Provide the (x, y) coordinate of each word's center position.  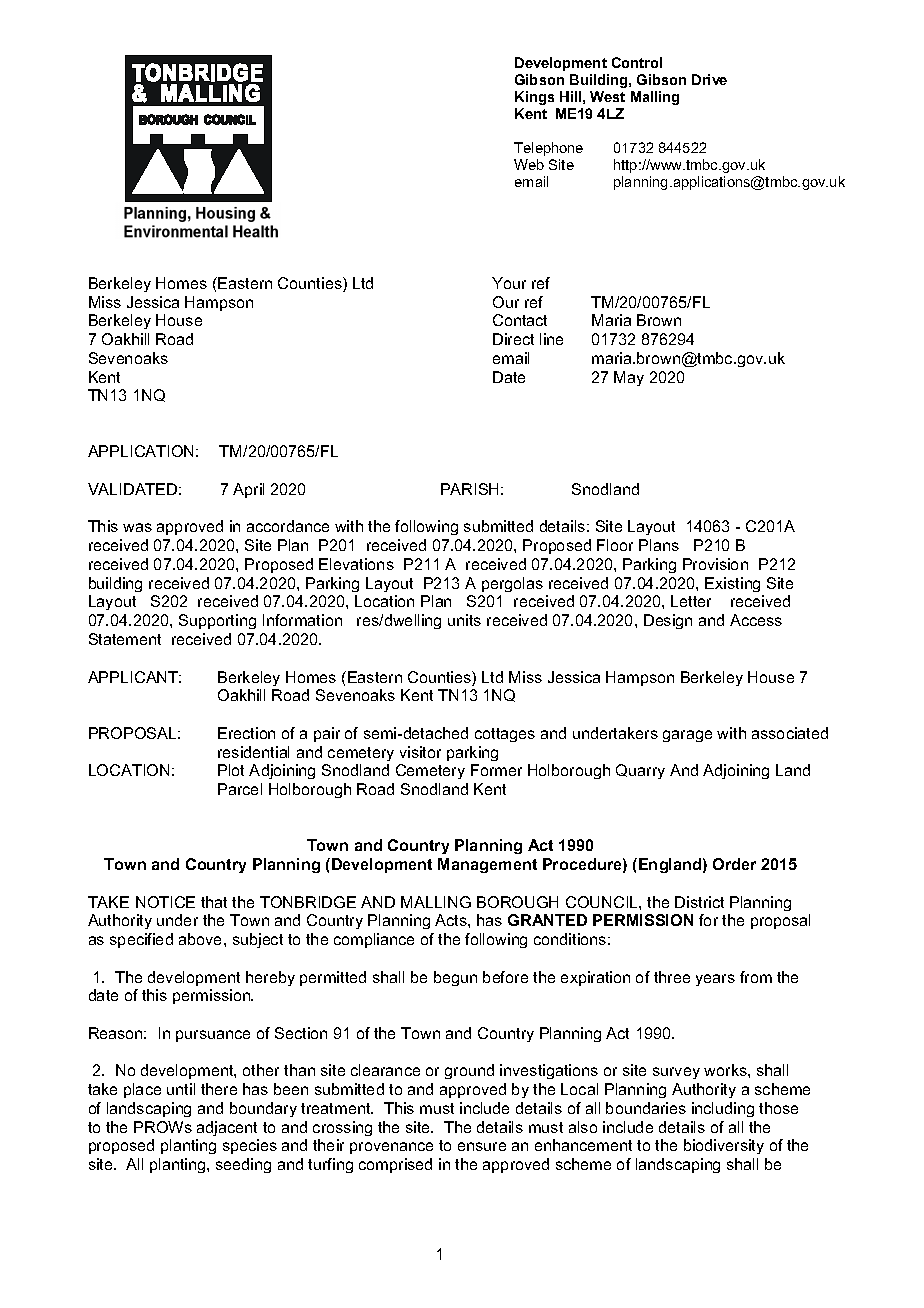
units (464, 620)
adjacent (227, 1128)
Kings (534, 98)
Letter (691, 601)
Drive (709, 79)
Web (529, 164)
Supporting (217, 621)
